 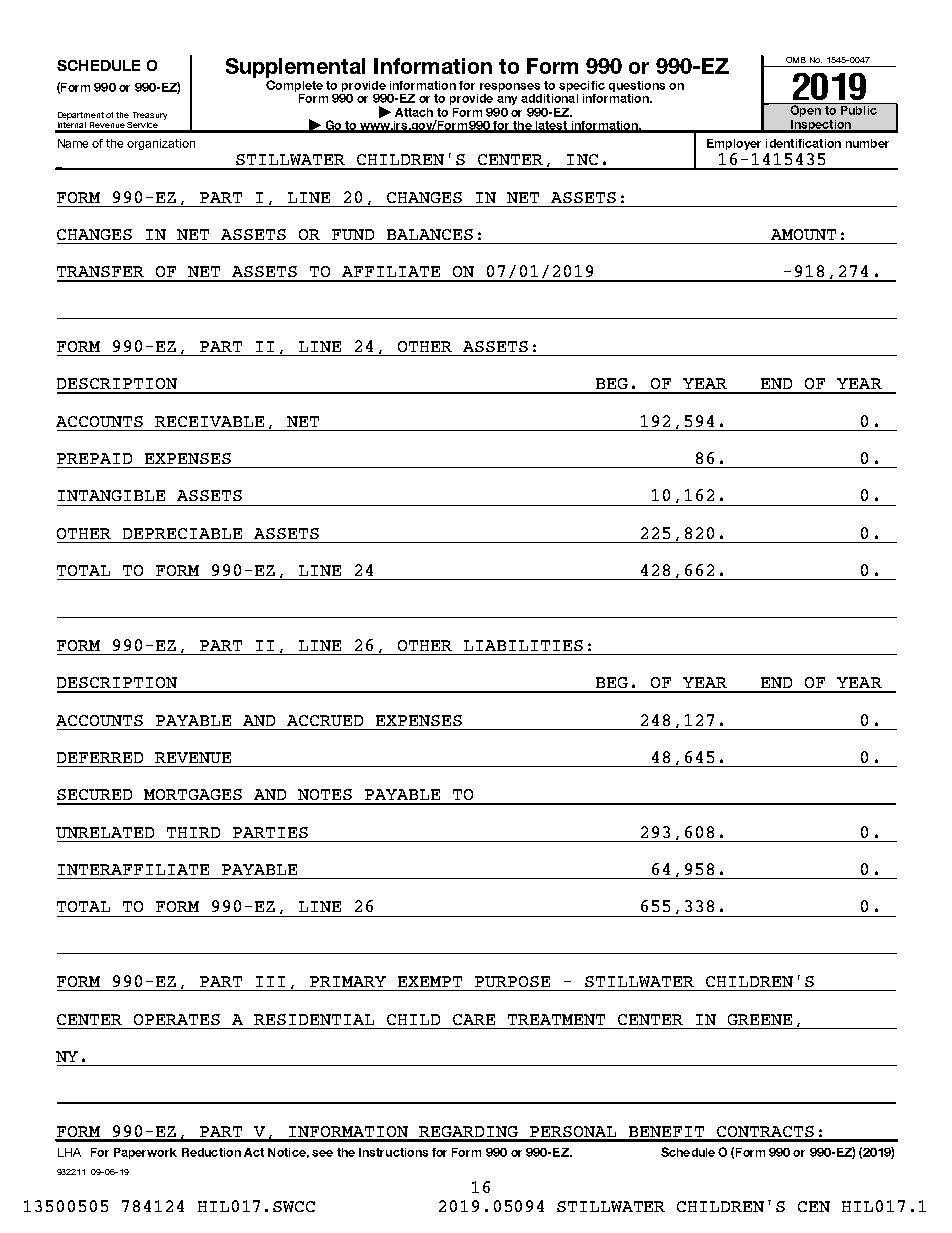 What do you see at coordinates (734, 144) in the document?
I see `Employer` at bounding box center [734, 144].
